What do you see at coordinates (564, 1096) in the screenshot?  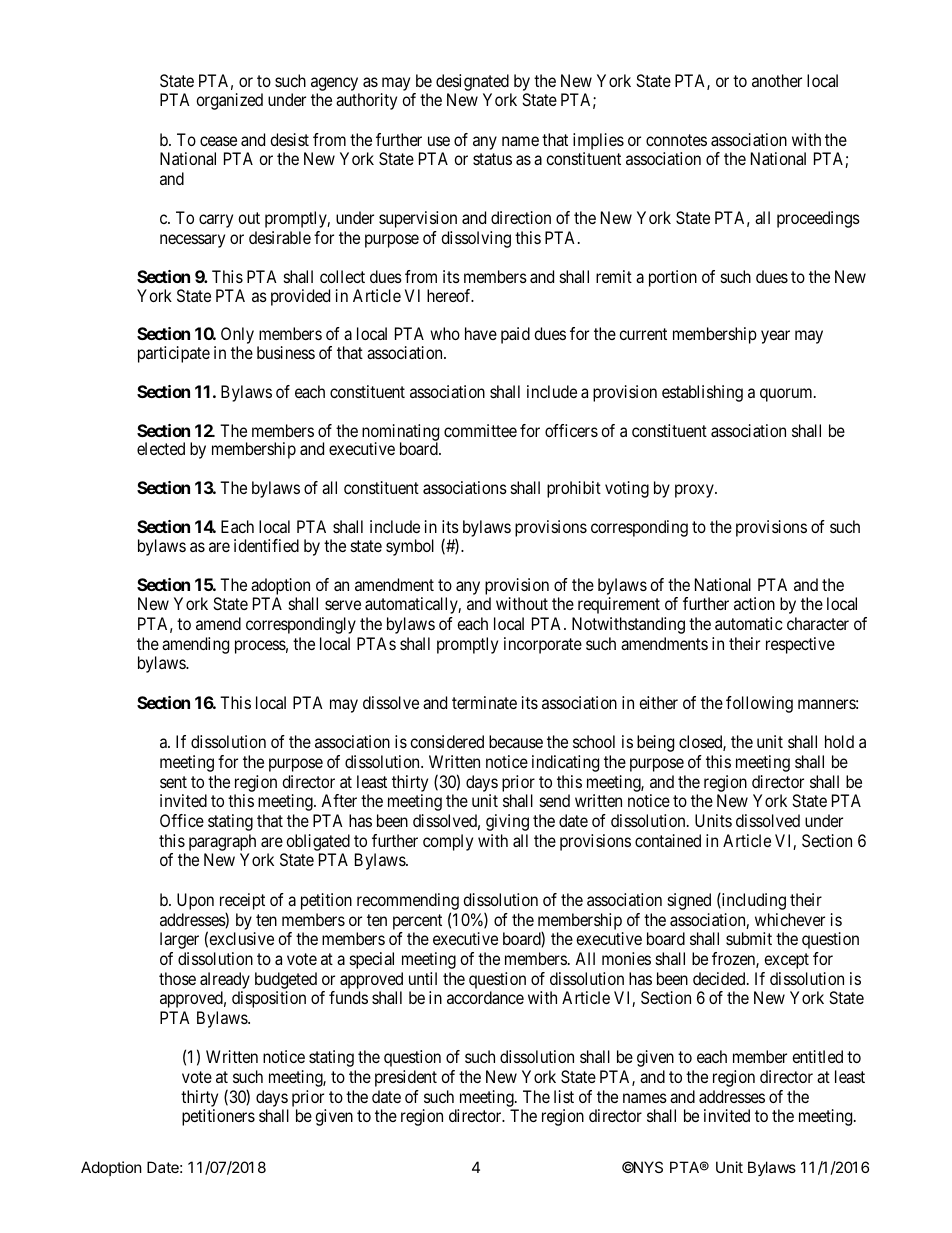 I see `list` at bounding box center [564, 1096].
